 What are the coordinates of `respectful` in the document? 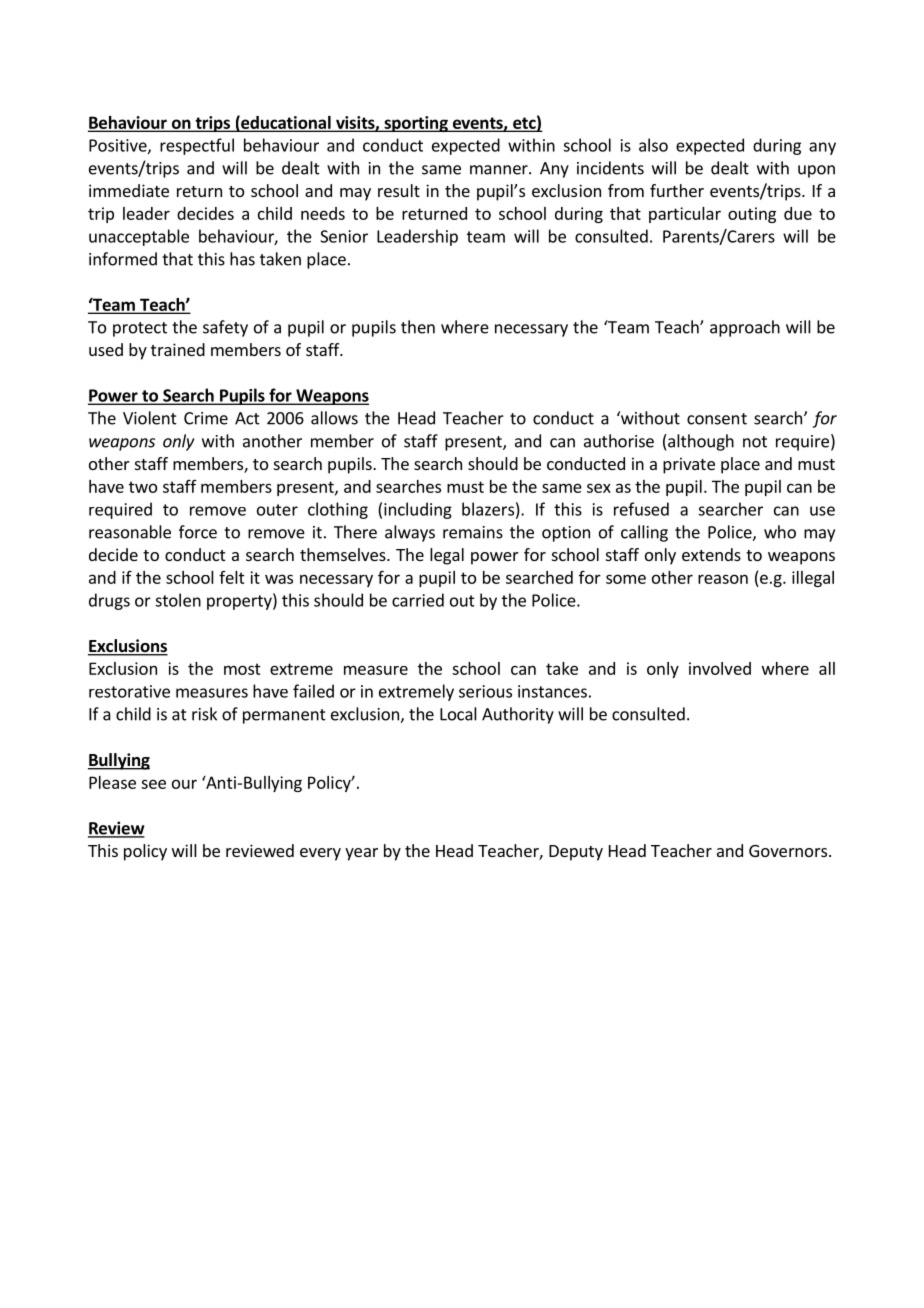 It's located at (197, 146).
